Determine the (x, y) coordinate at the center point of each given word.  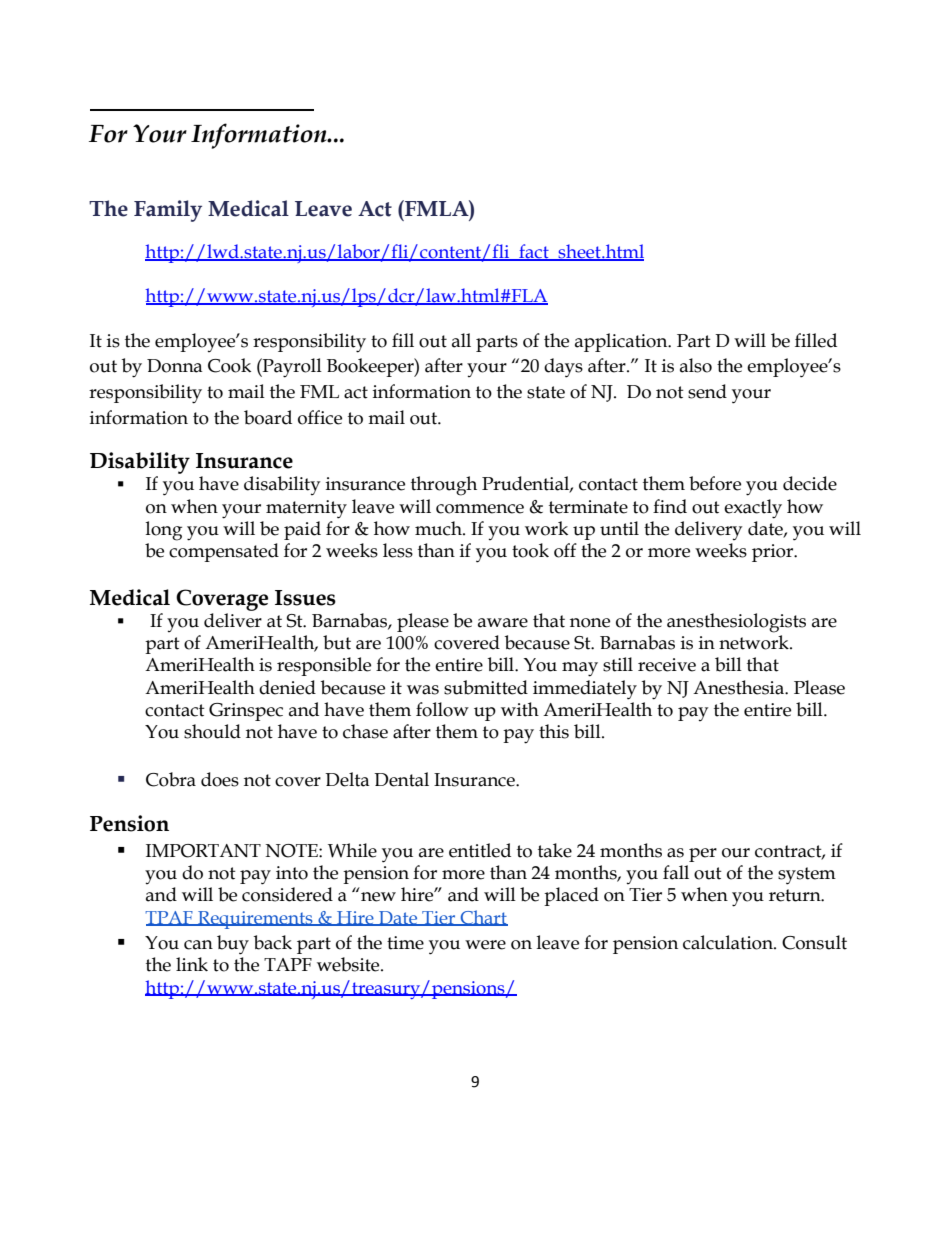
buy (233, 945)
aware (503, 623)
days (563, 368)
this (554, 731)
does (220, 779)
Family (168, 211)
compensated (224, 552)
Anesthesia (739, 687)
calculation (729, 942)
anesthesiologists (736, 623)
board (268, 417)
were (485, 945)
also (696, 365)
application (622, 342)
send (707, 391)
